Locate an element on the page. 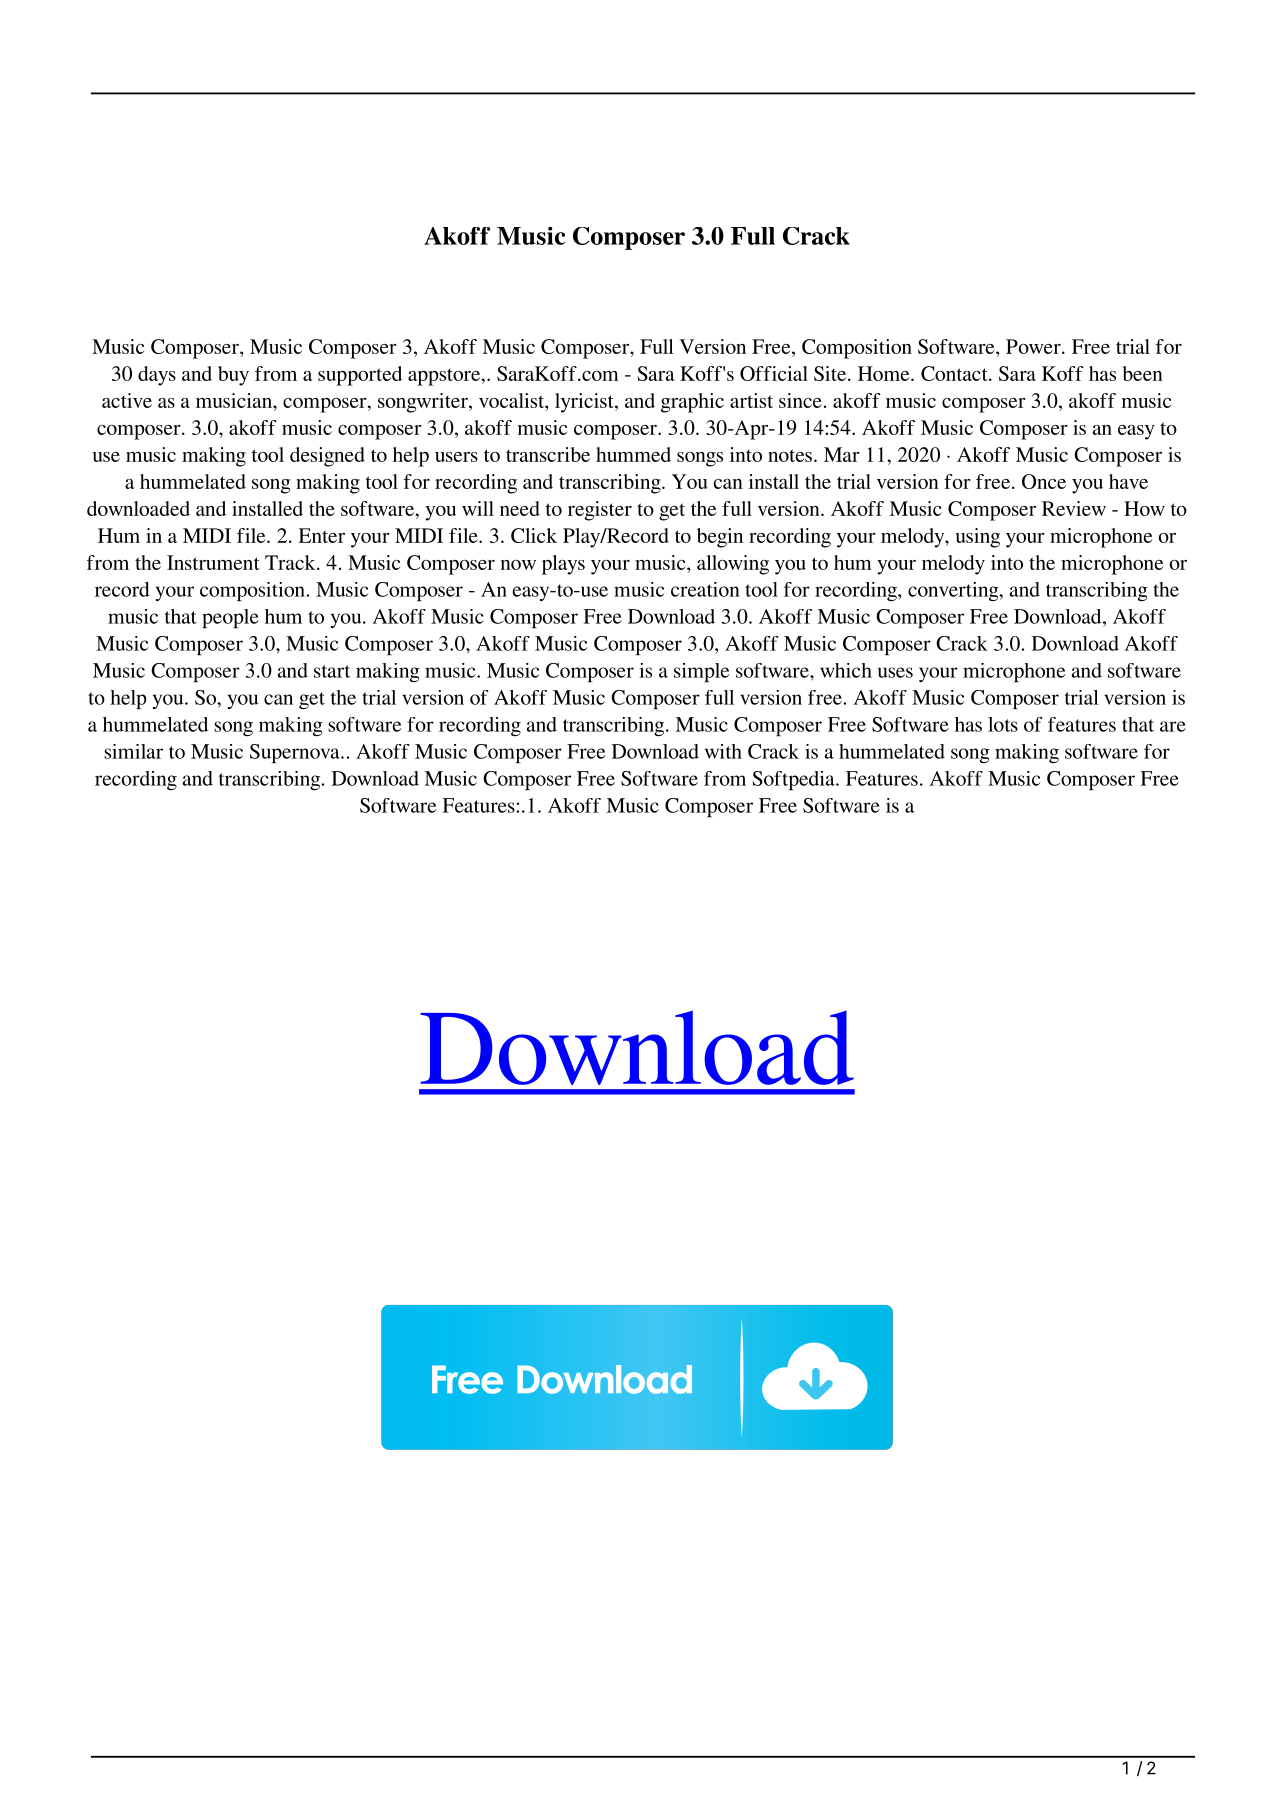 The width and height of the page is (1286, 1818). Supernova is located at coordinates (296, 753).
